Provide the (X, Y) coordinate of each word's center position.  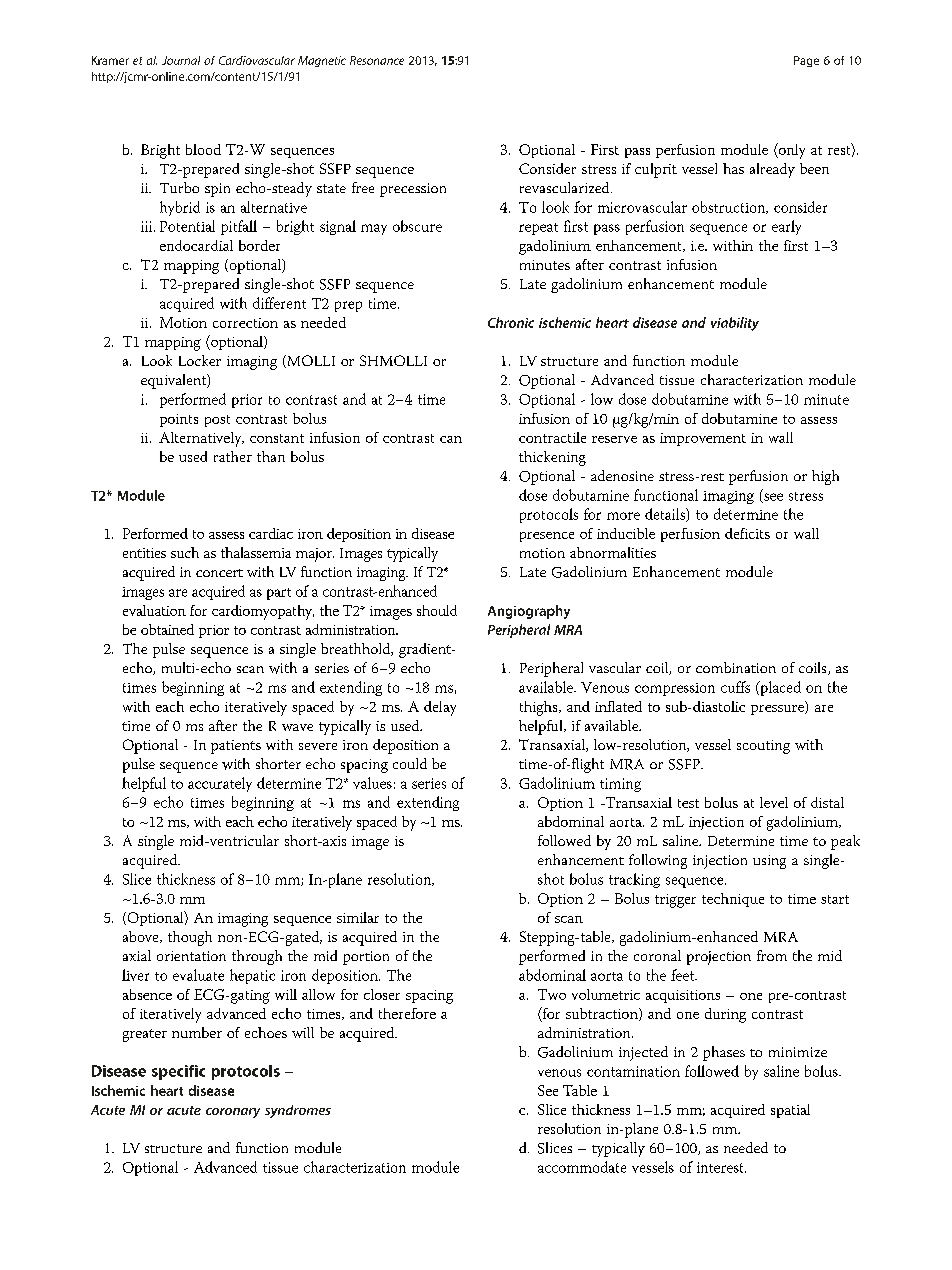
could (410, 763)
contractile (552, 437)
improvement (703, 439)
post (217, 421)
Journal (181, 60)
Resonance (377, 60)
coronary (233, 1113)
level (774, 802)
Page (806, 61)
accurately (220, 784)
